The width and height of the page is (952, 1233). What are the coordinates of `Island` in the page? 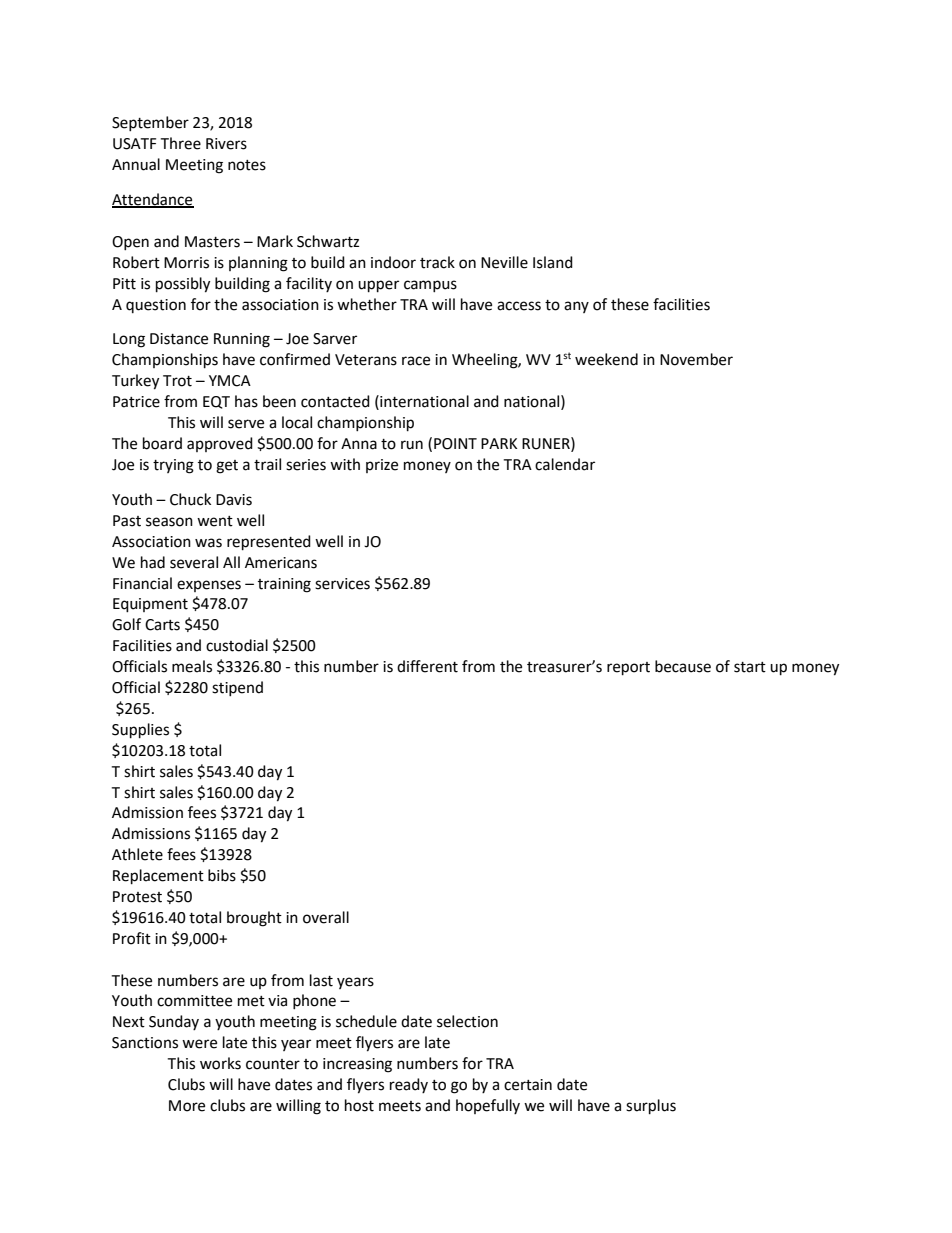 It's located at (553, 262).
